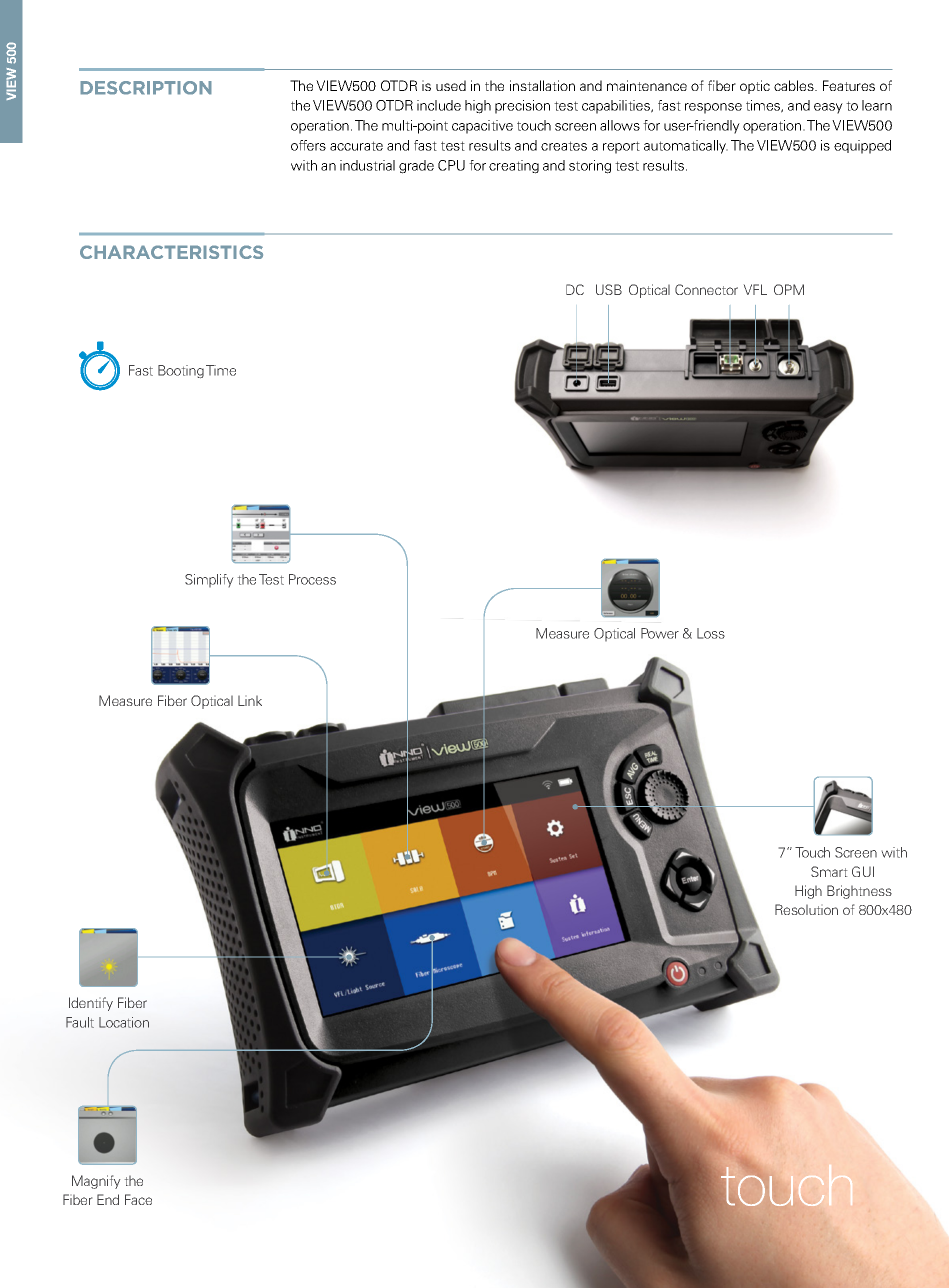 This screenshot has height=1288, width=949. Describe the element at coordinates (181, 371) in the screenshot. I see `Booting` at that location.
